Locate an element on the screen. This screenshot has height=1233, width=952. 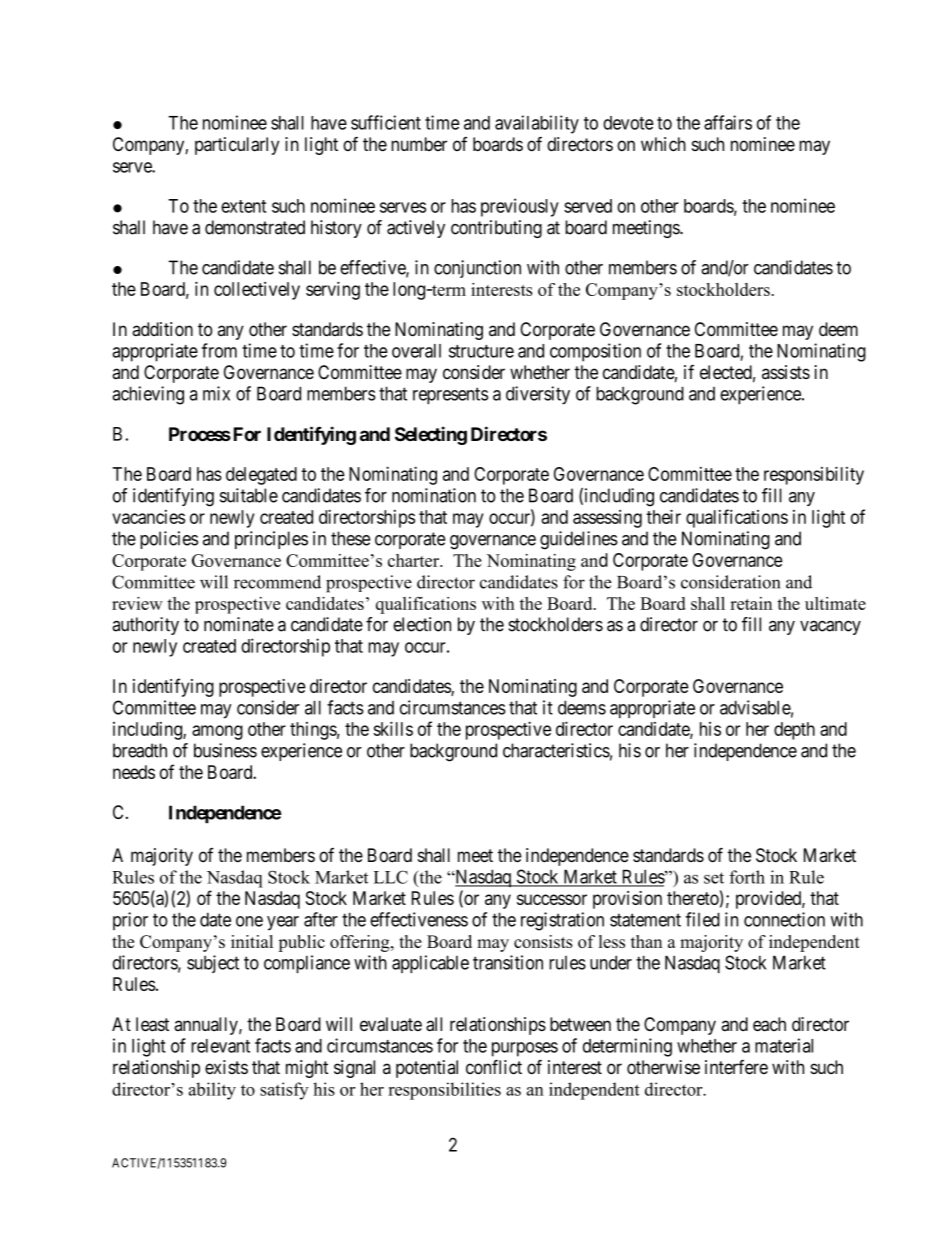
exists is located at coordinates (226, 1067).
